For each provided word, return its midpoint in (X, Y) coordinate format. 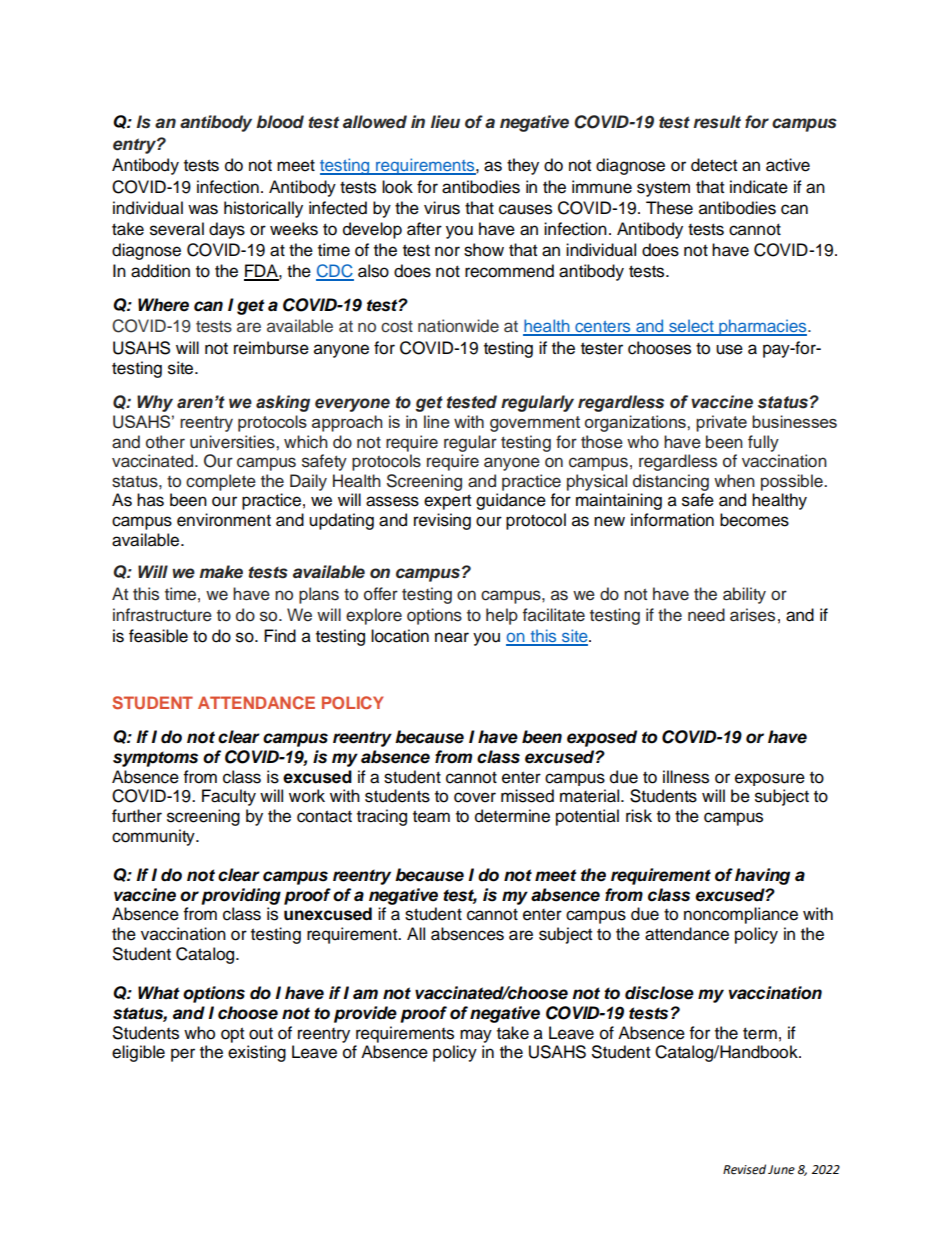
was (203, 209)
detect (714, 165)
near (452, 637)
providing (241, 896)
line (437, 421)
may (476, 1036)
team (431, 816)
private (721, 423)
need (706, 615)
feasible (158, 636)
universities (233, 442)
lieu (445, 122)
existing (257, 1053)
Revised (744, 1169)
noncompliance (741, 915)
